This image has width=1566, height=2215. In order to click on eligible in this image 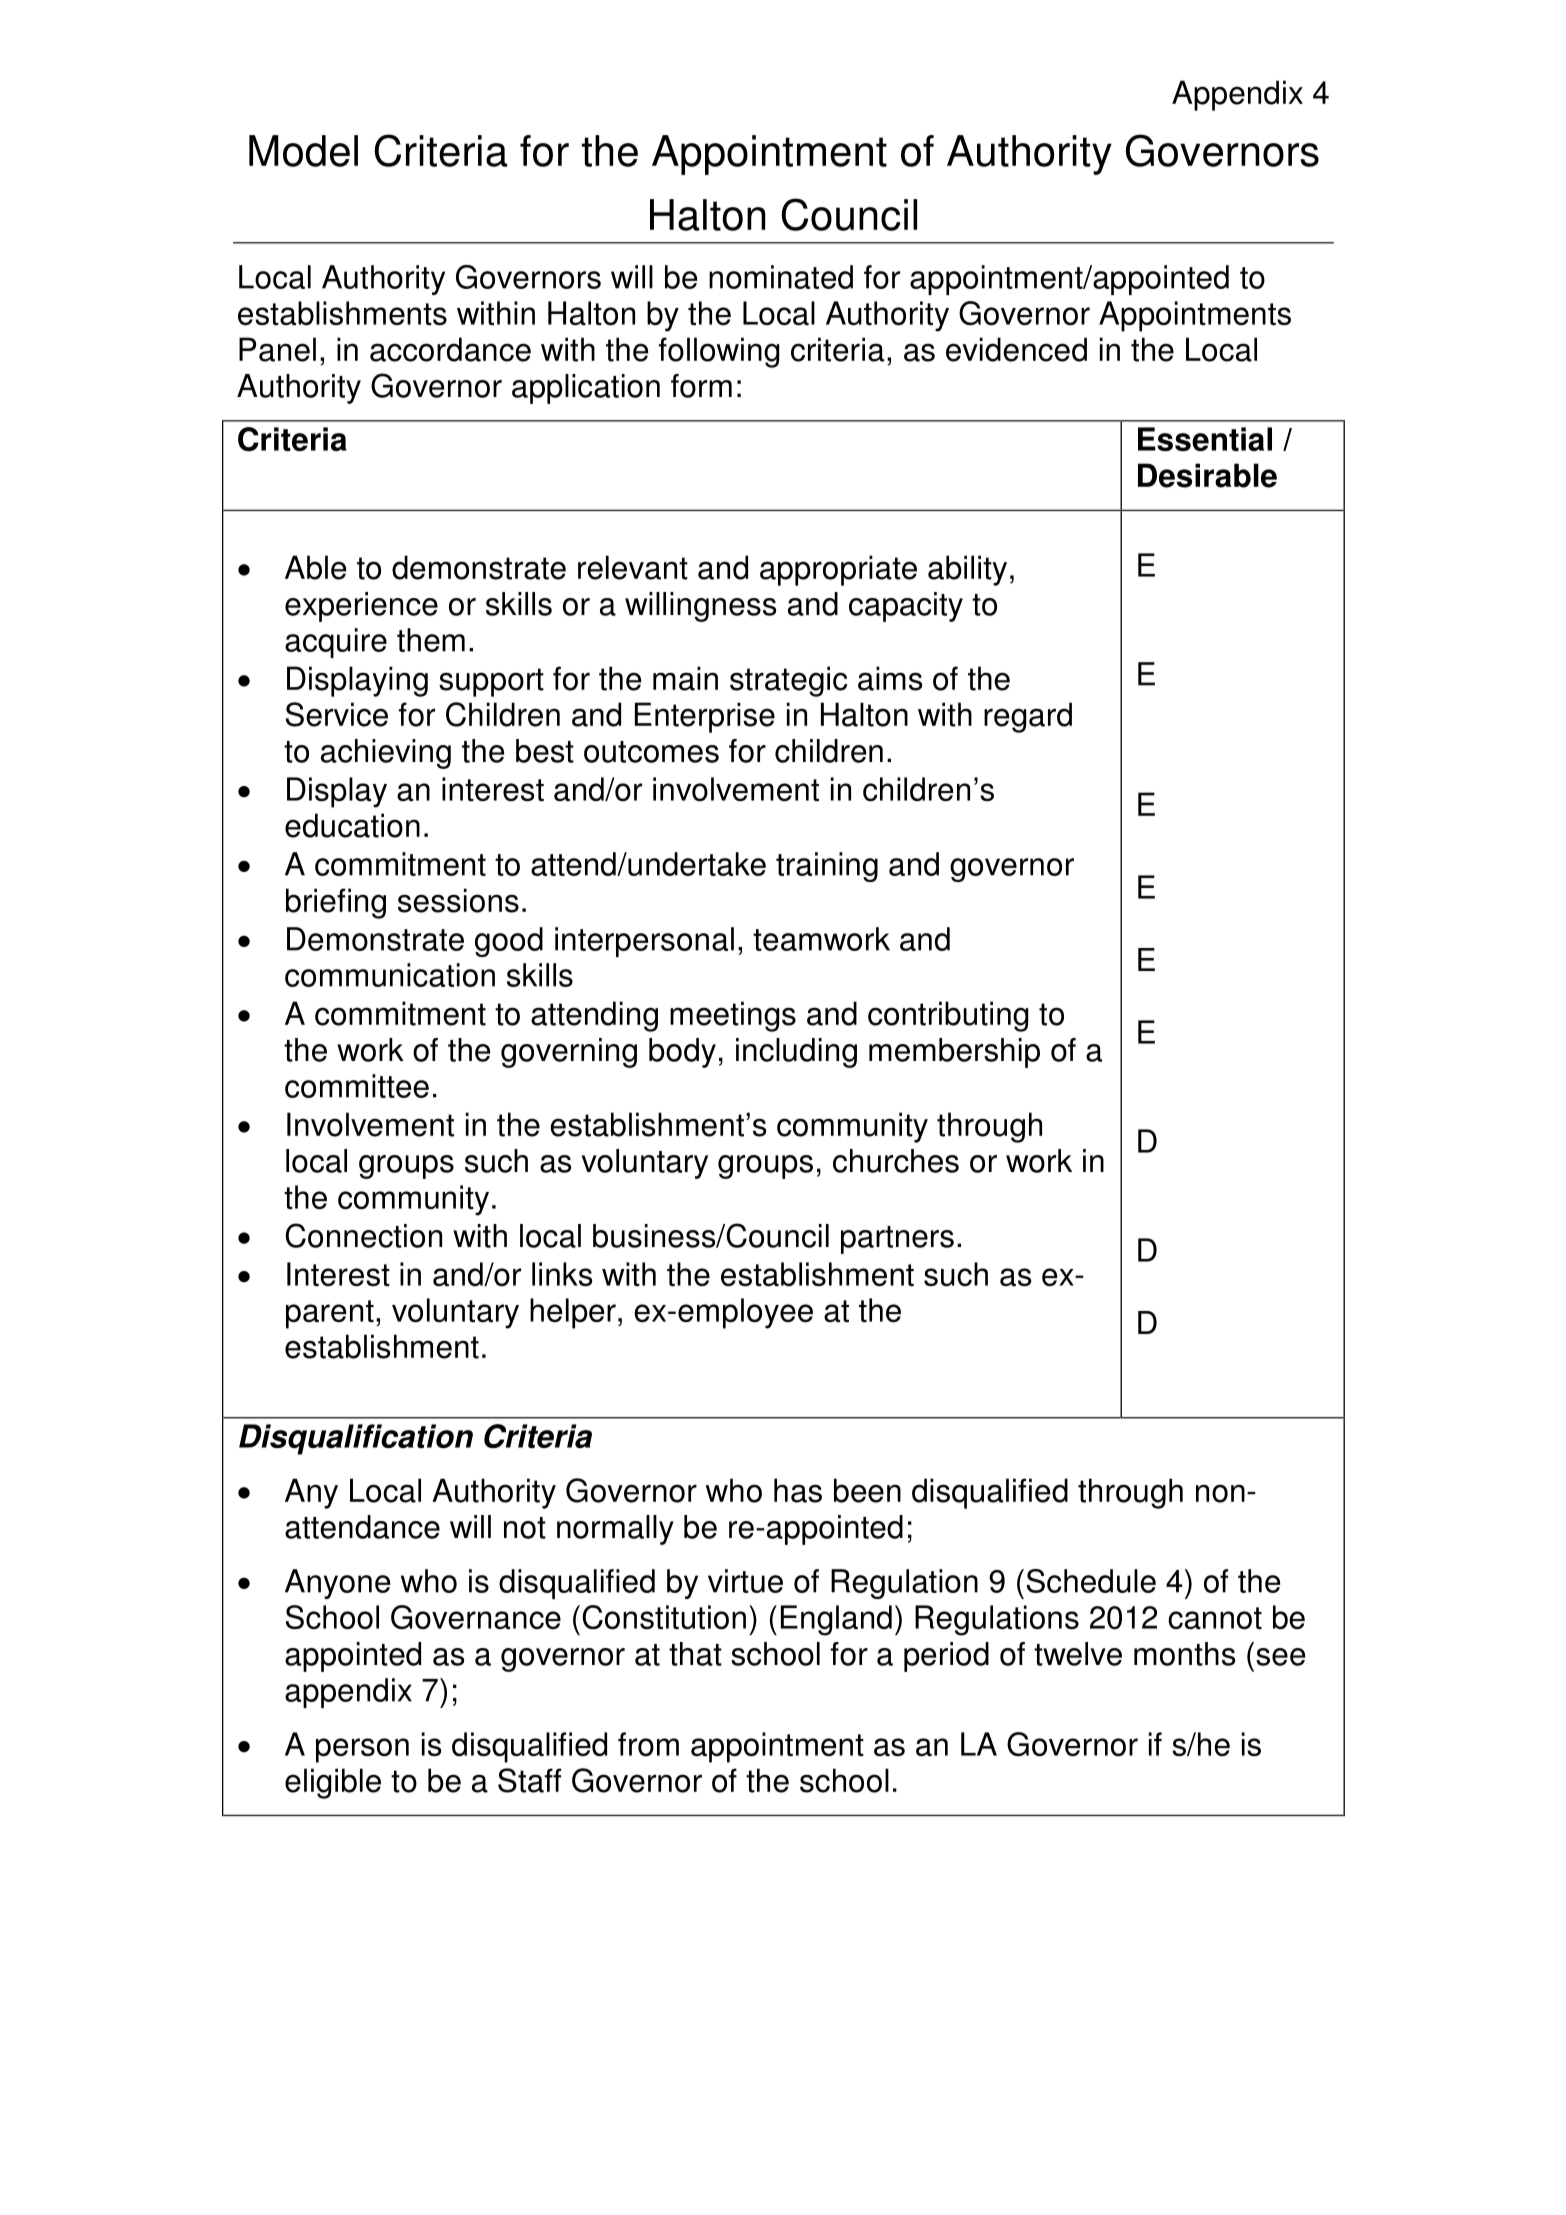, I will do `click(333, 1783)`.
